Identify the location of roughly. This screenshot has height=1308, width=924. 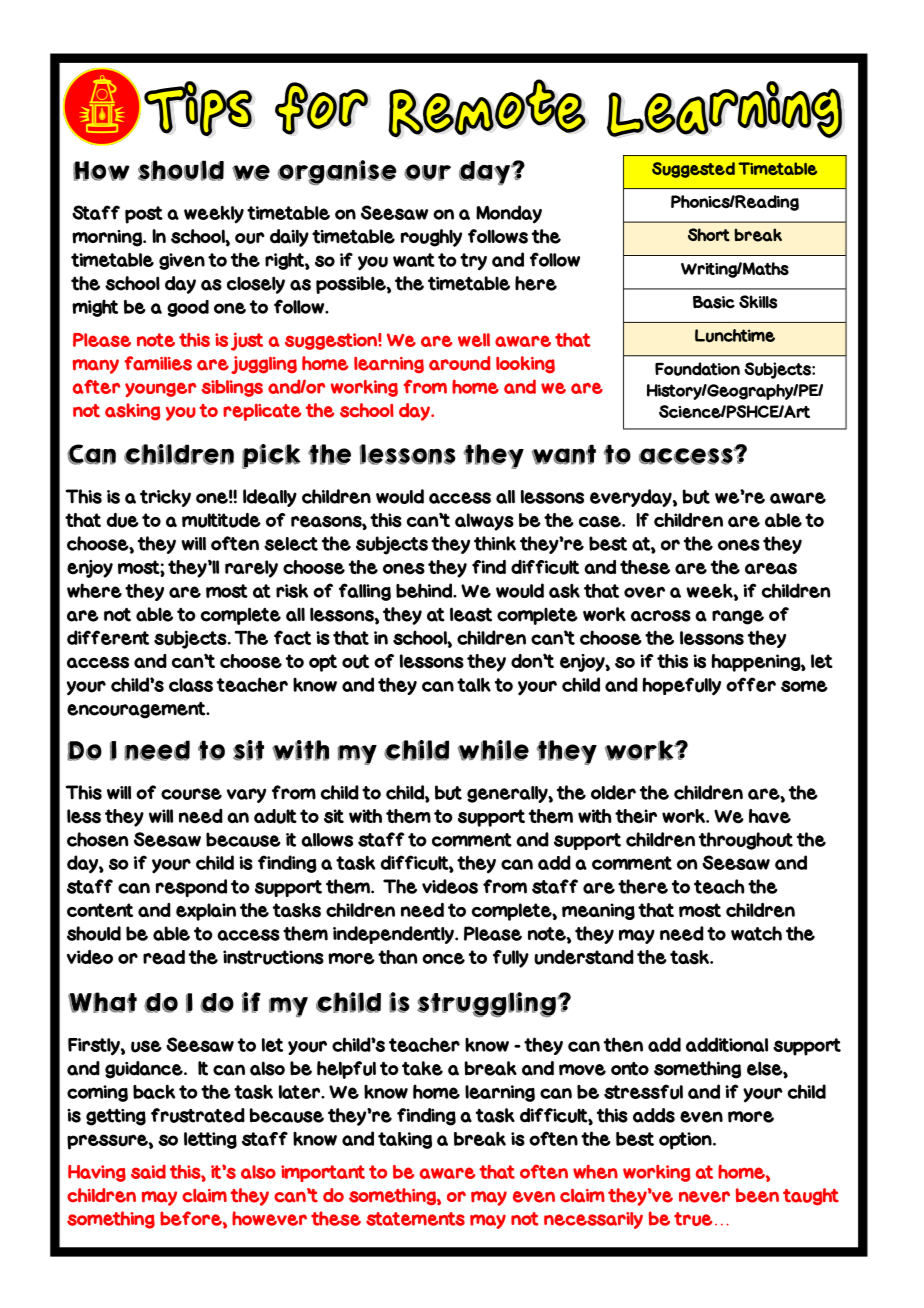
(431, 238).
